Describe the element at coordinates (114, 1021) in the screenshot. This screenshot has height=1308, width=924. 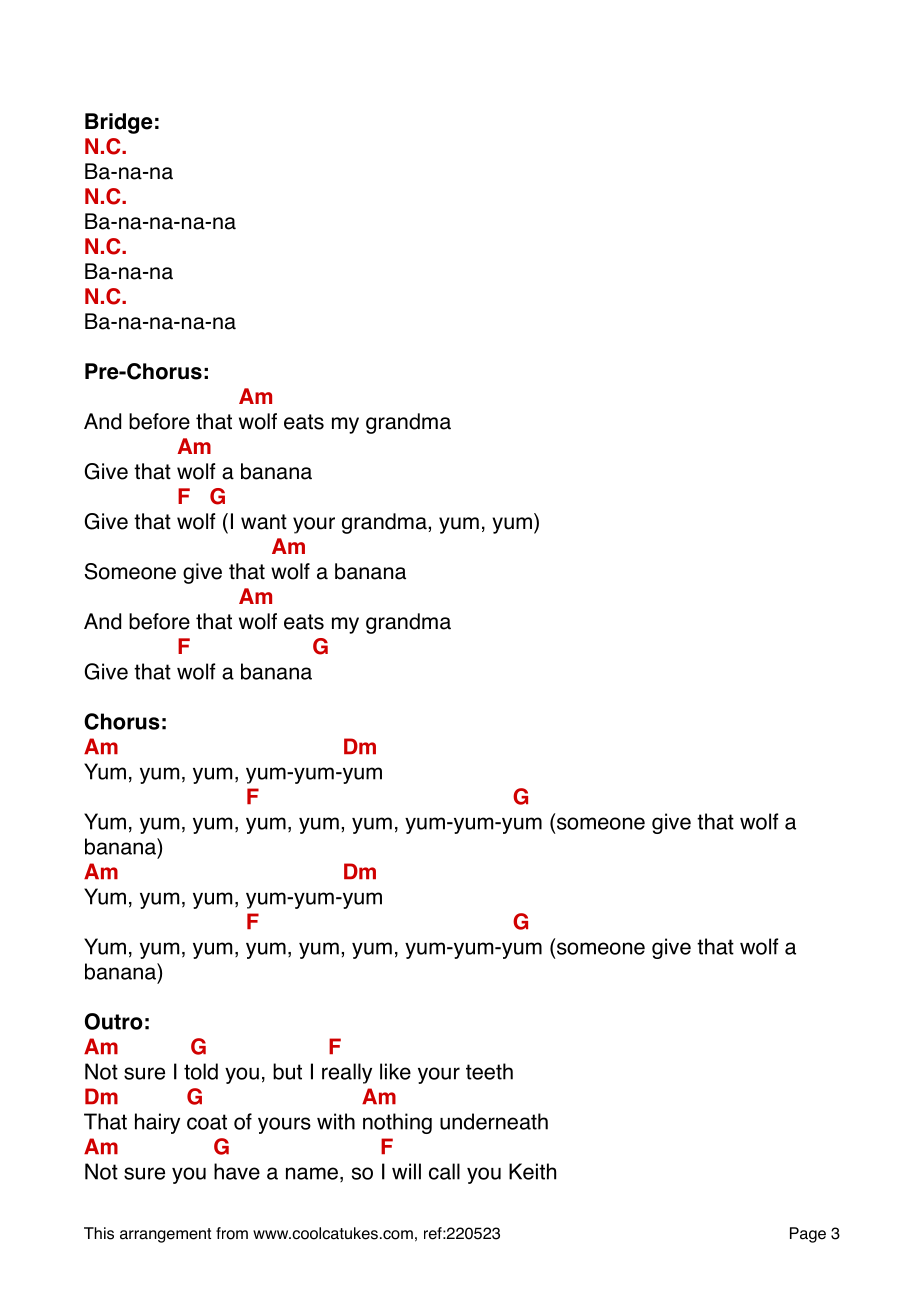
I see `Outro` at that location.
